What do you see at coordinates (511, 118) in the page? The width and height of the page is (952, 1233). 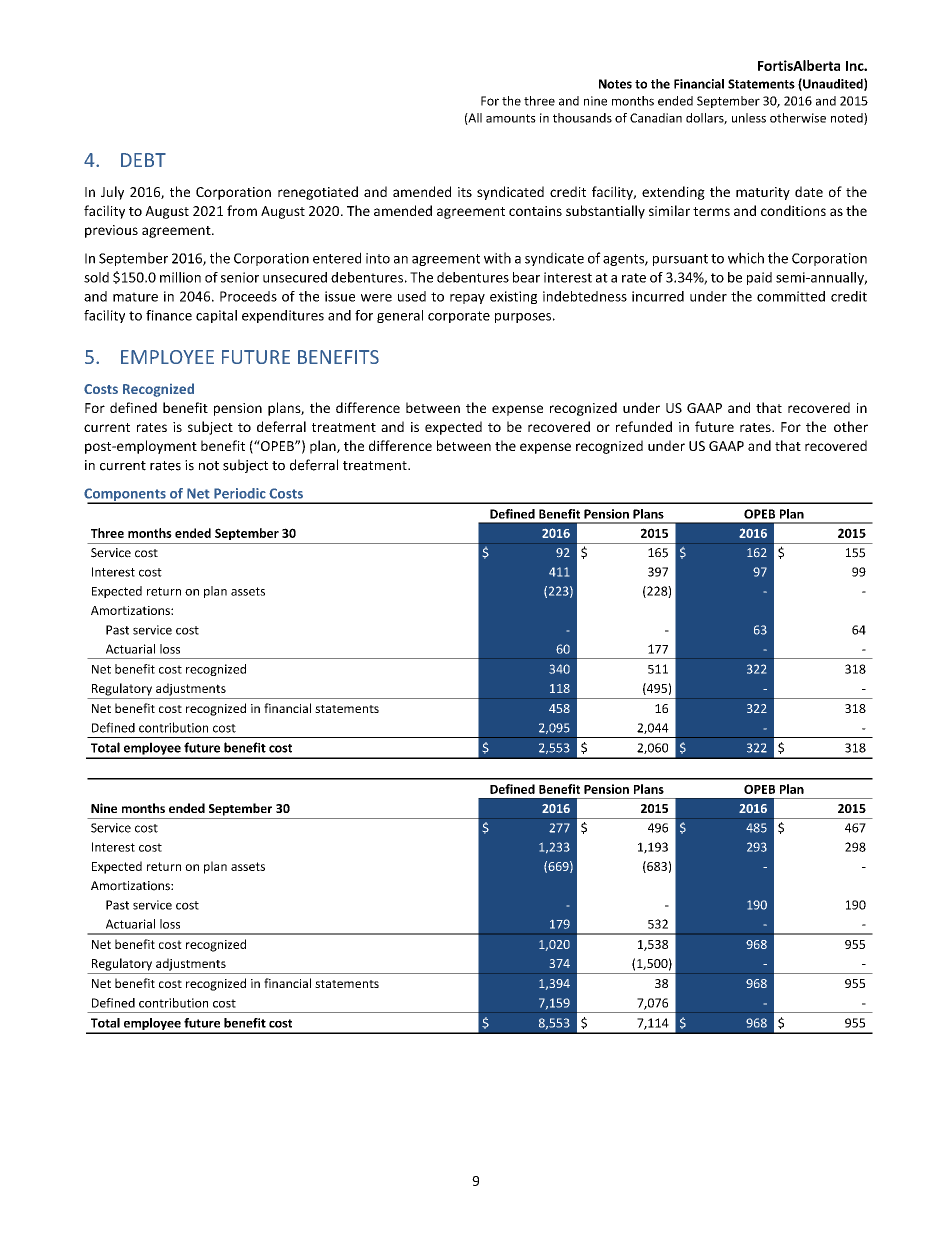 I see `amounts` at bounding box center [511, 118].
